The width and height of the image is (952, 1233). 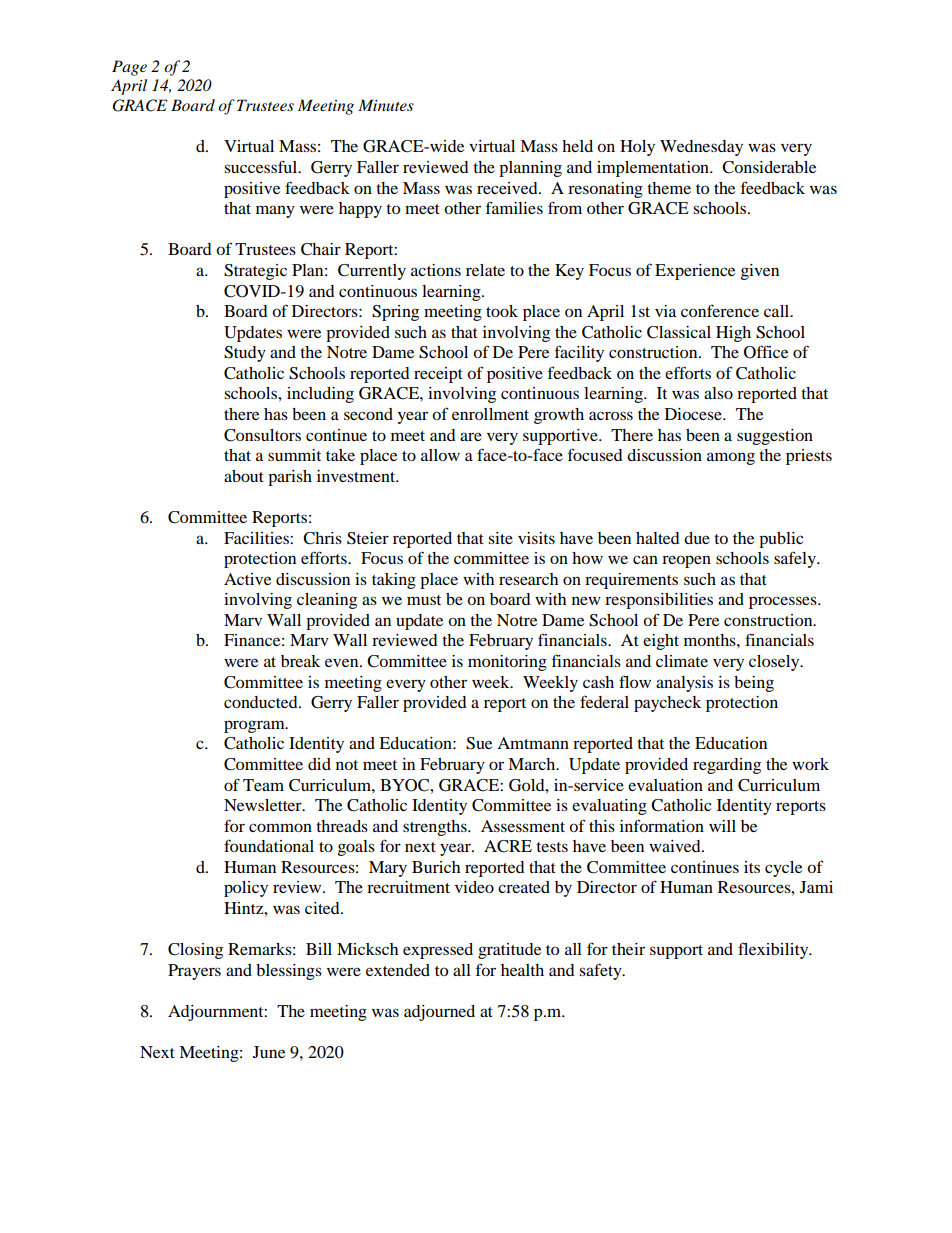 I want to click on also, so click(x=718, y=393).
